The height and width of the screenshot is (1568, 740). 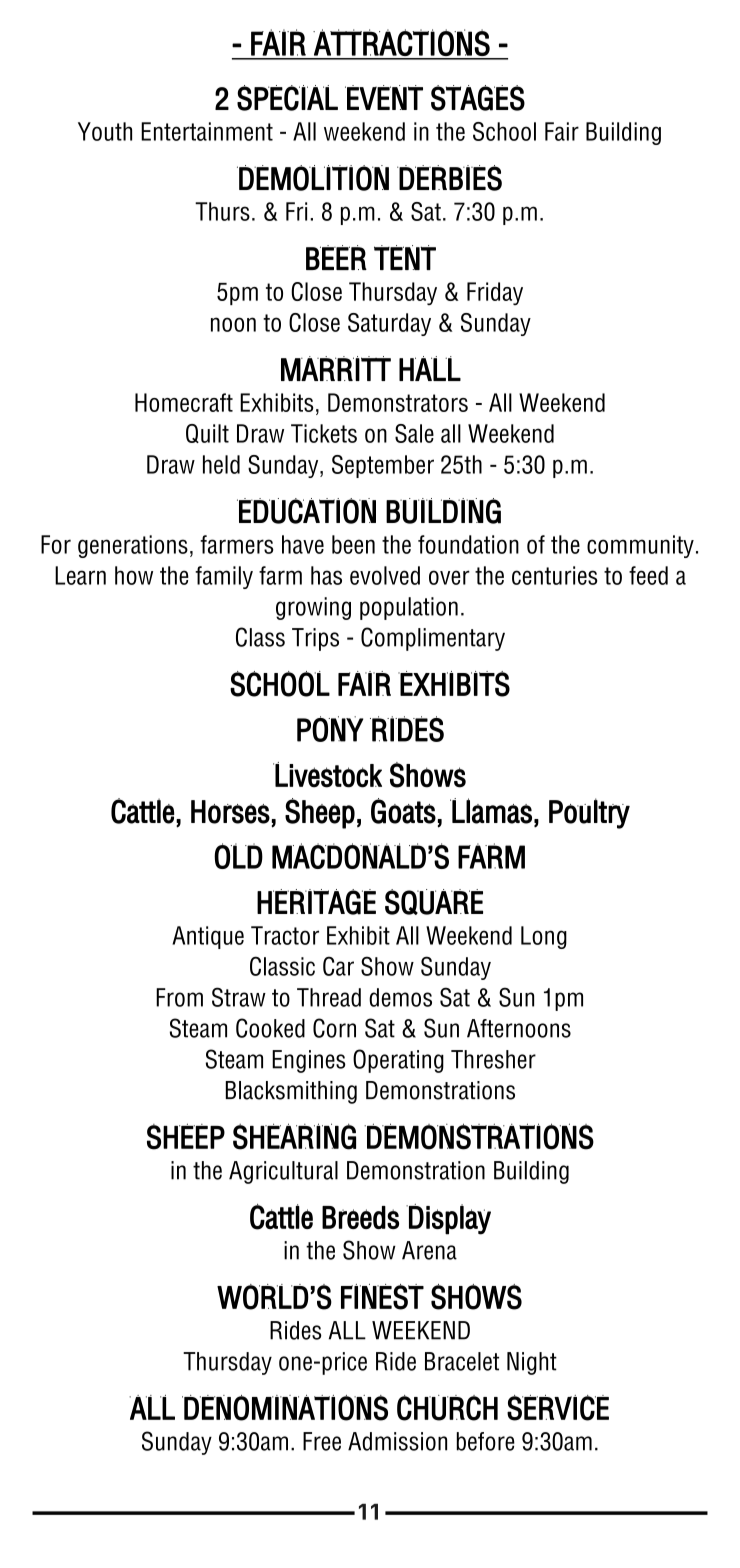 What do you see at coordinates (495, 293) in the screenshot?
I see `Friday` at bounding box center [495, 293].
